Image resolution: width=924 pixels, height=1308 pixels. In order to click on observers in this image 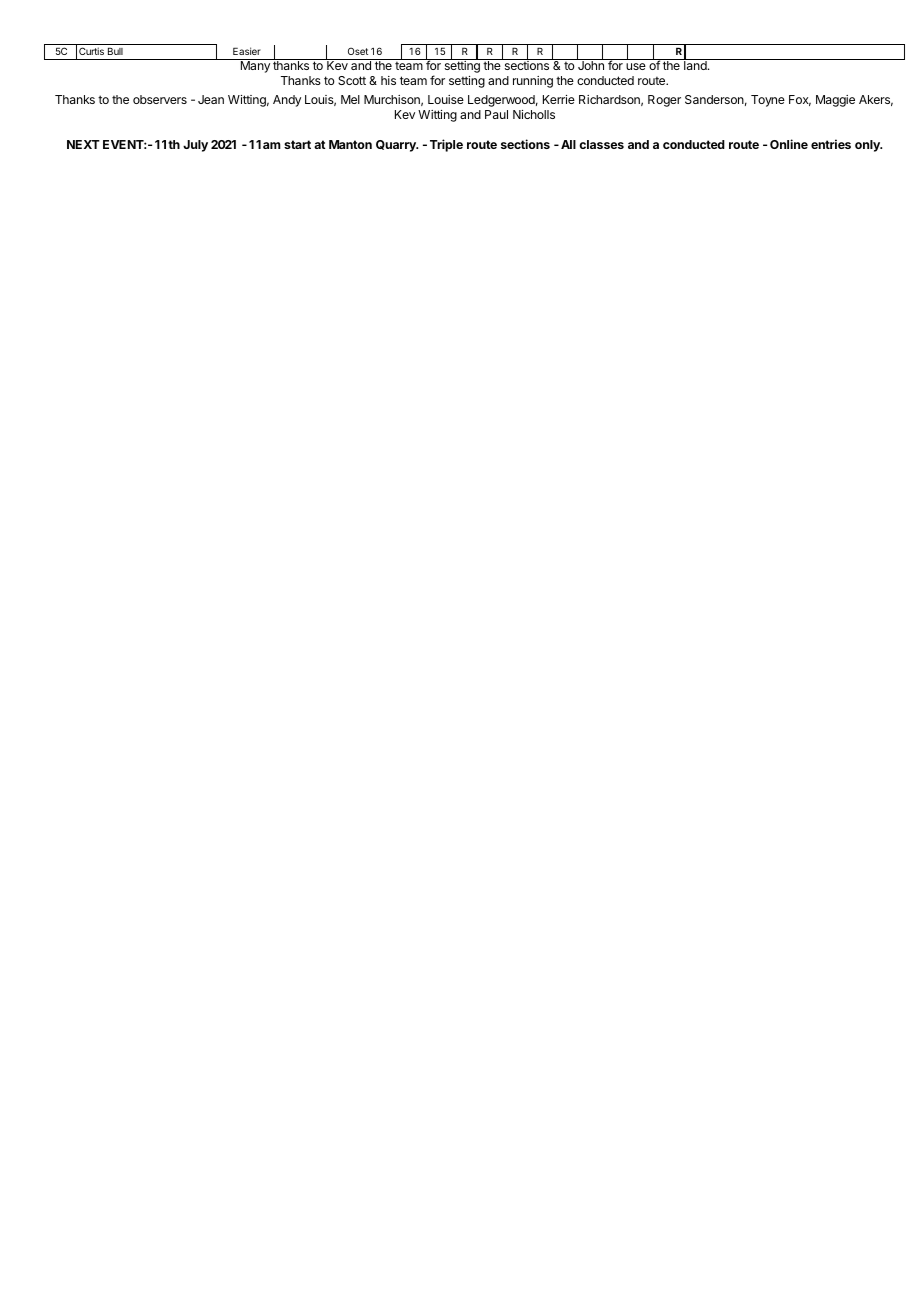, I will do `click(160, 99)`.
